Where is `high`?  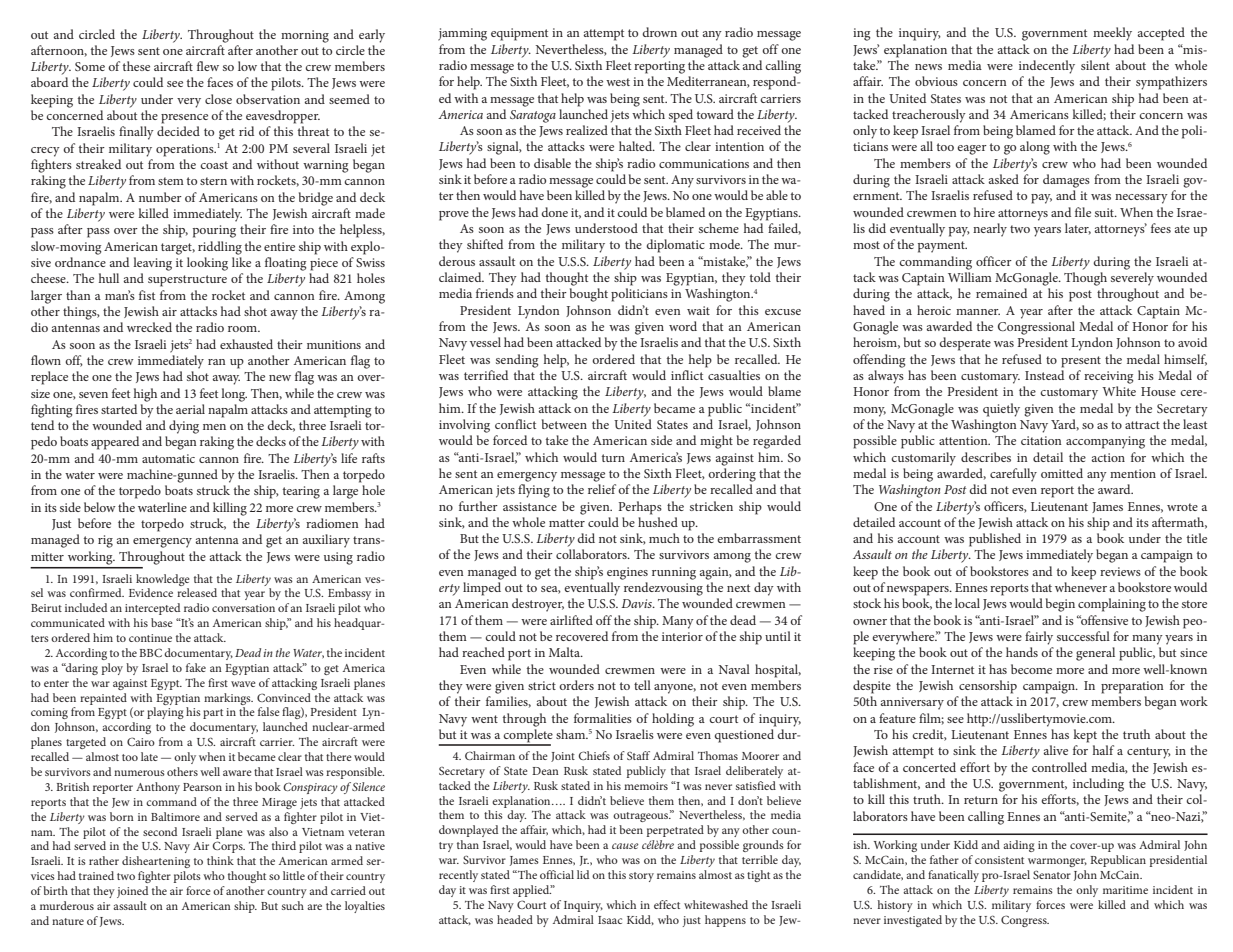 high is located at coordinates (145, 395).
